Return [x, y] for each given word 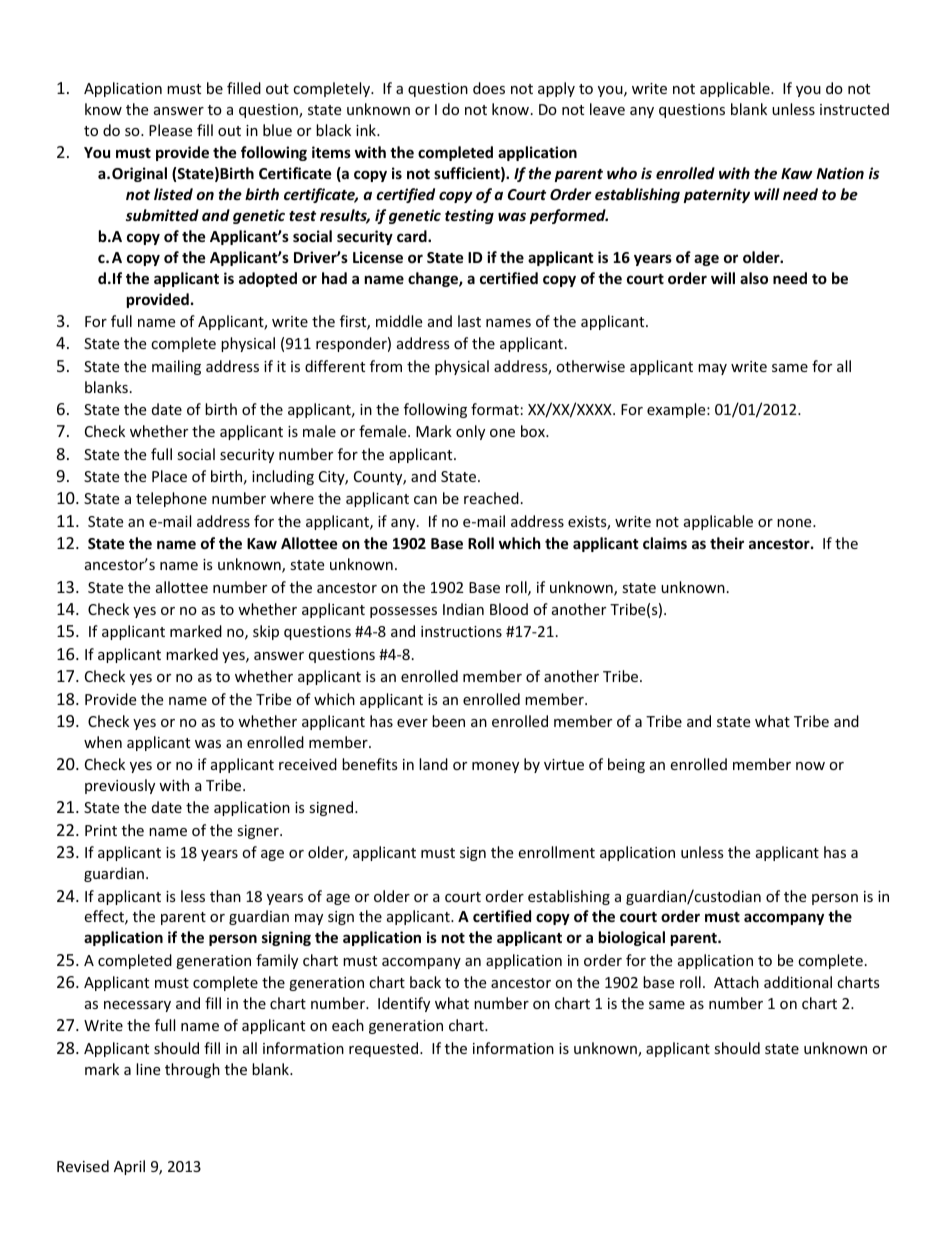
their [727, 543]
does [489, 88]
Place [169, 476]
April [129, 1167]
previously [120, 786]
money [495, 767]
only [470, 432]
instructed [854, 109]
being [626, 765]
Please [170, 130]
